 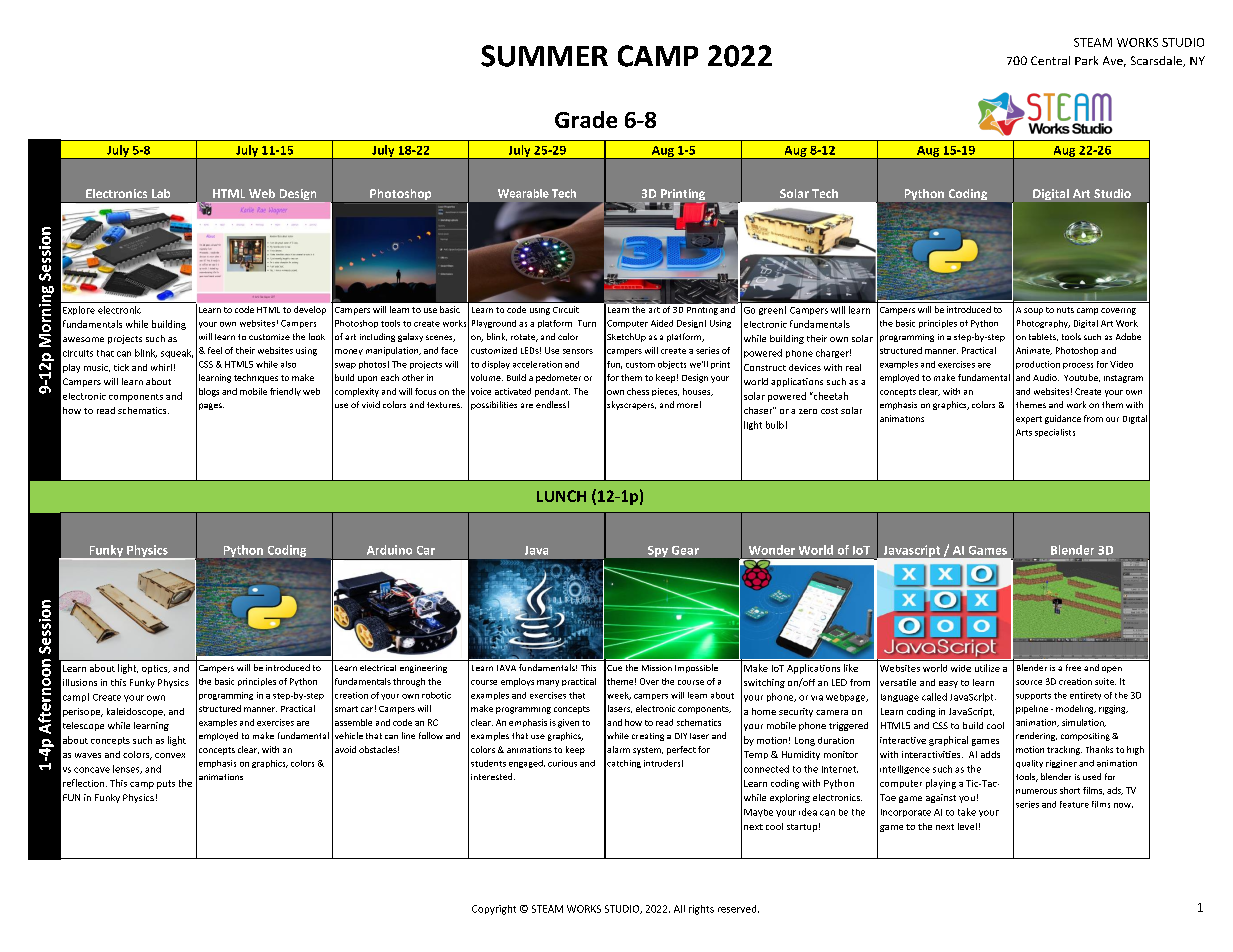 What do you see at coordinates (215, 350) in the page?
I see `feel` at bounding box center [215, 350].
